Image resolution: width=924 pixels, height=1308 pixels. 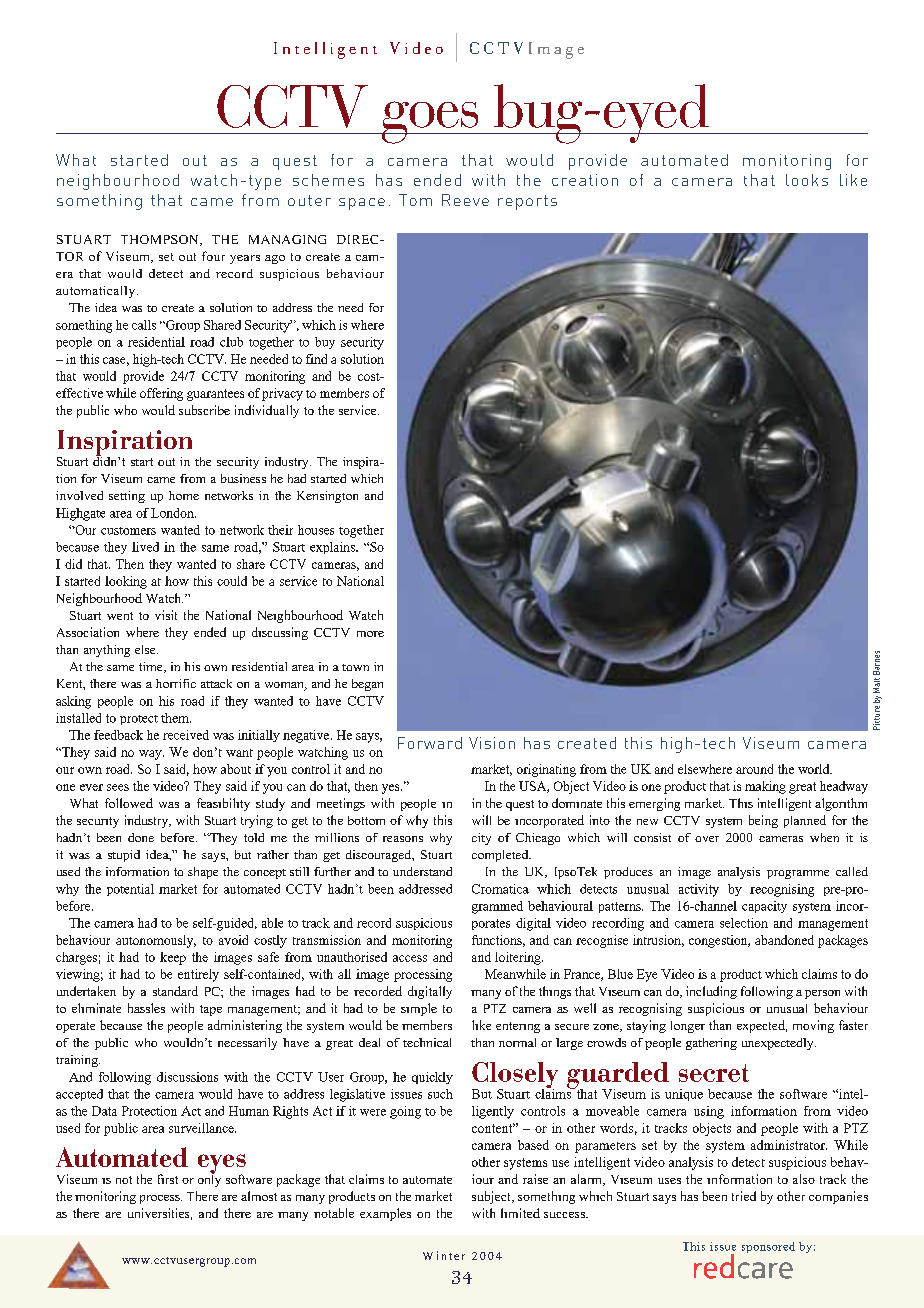 I want to click on hassles, so click(x=146, y=1008).
